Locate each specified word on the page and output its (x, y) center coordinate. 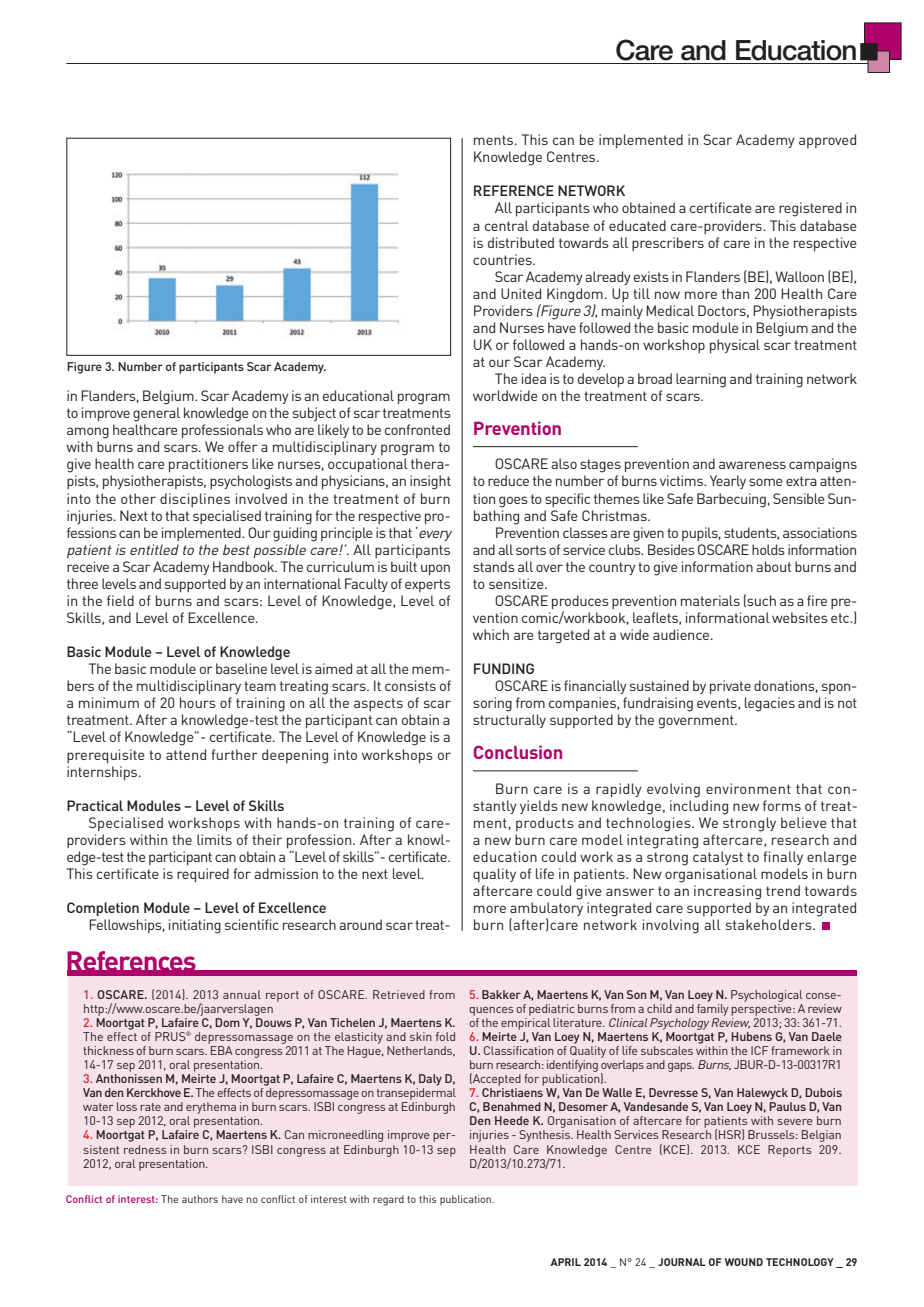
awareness (752, 465)
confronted (417, 429)
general (156, 414)
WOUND (744, 1262)
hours (198, 702)
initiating (195, 926)
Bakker (501, 994)
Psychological (767, 996)
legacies (770, 704)
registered (810, 209)
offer (243, 446)
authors (200, 1199)
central (507, 225)
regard (388, 1200)
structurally (509, 721)
